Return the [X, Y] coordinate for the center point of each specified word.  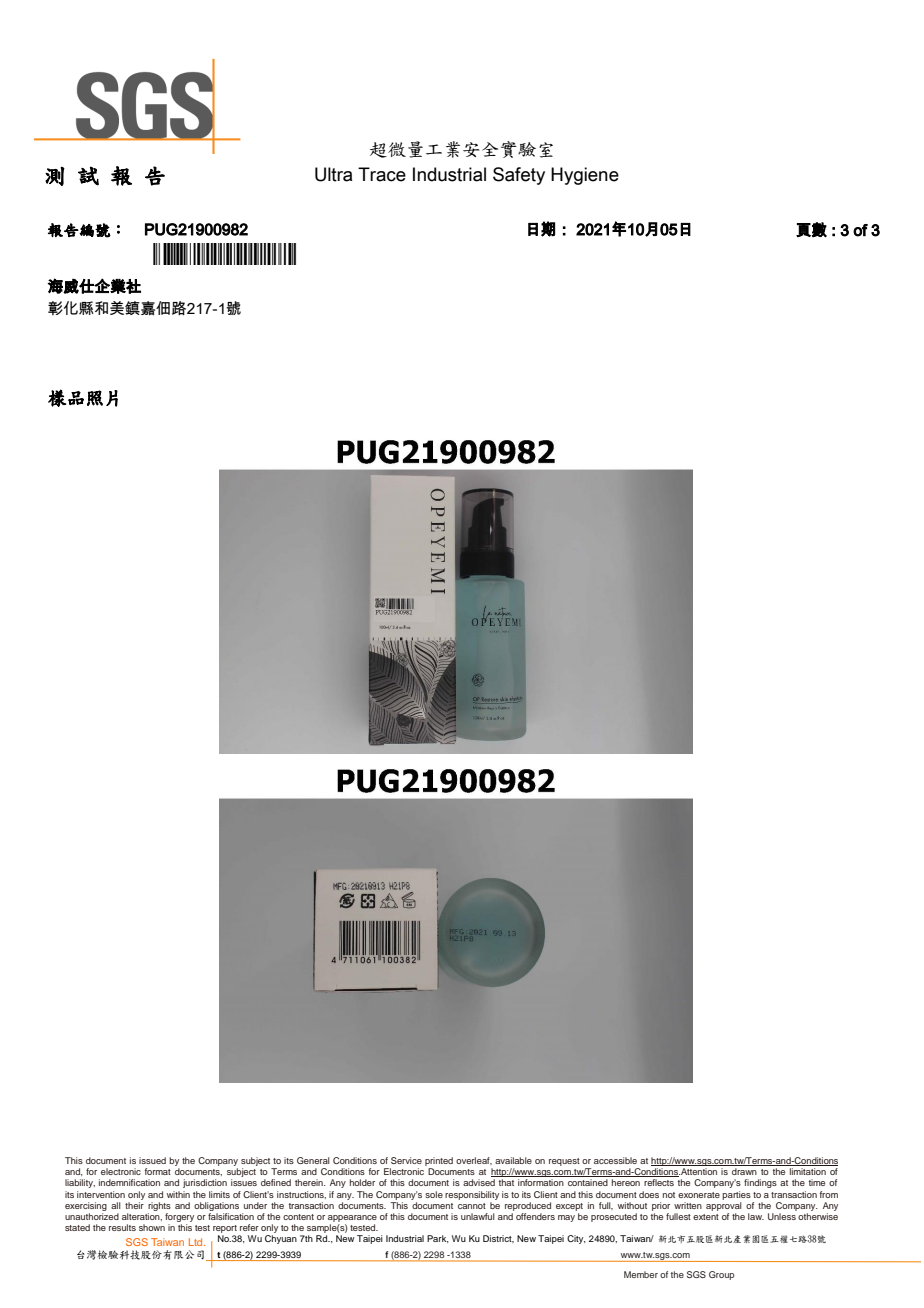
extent [706, 1217]
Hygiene [585, 176]
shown [152, 1227]
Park [438, 1239]
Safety [519, 176]
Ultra [334, 174]
